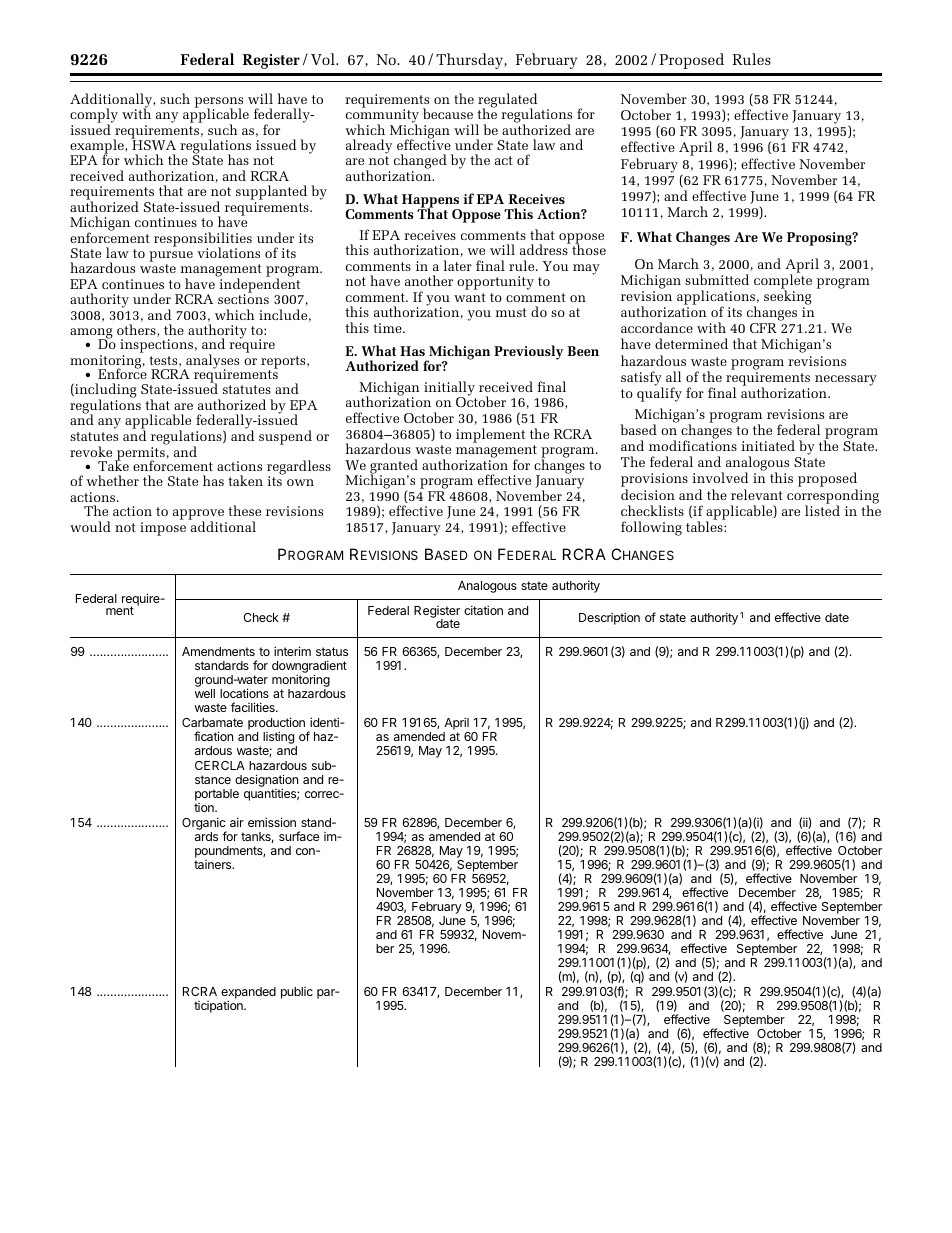  What do you see at coordinates (297, 993) in the screenshot?
I see `public` at bounding box center [297, 993].
